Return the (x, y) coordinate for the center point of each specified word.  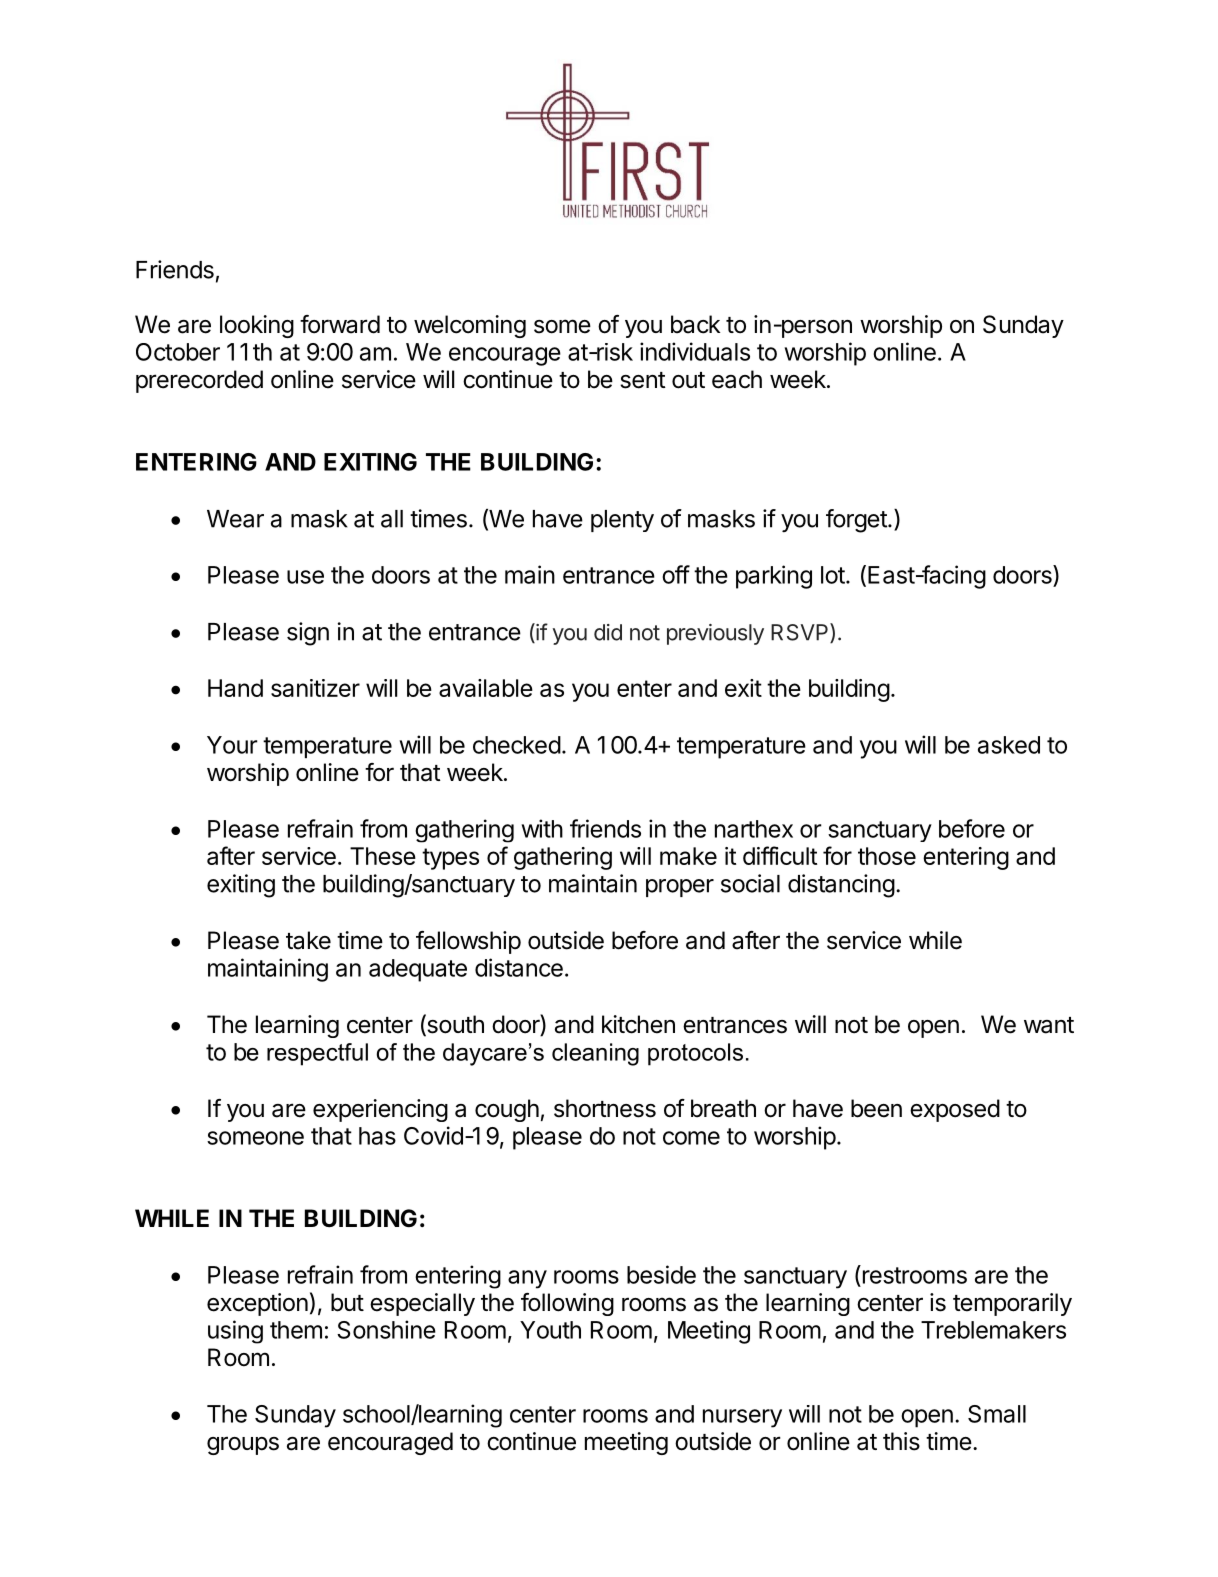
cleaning (595, 1054)
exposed (955, 1110)
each (737, 379)
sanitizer (315, 688)
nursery (742, 1418)
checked (517, 745)
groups (243, 1445)
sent (643, 380)
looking (257, 326)
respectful (317, 1054)
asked (1009, 745)
